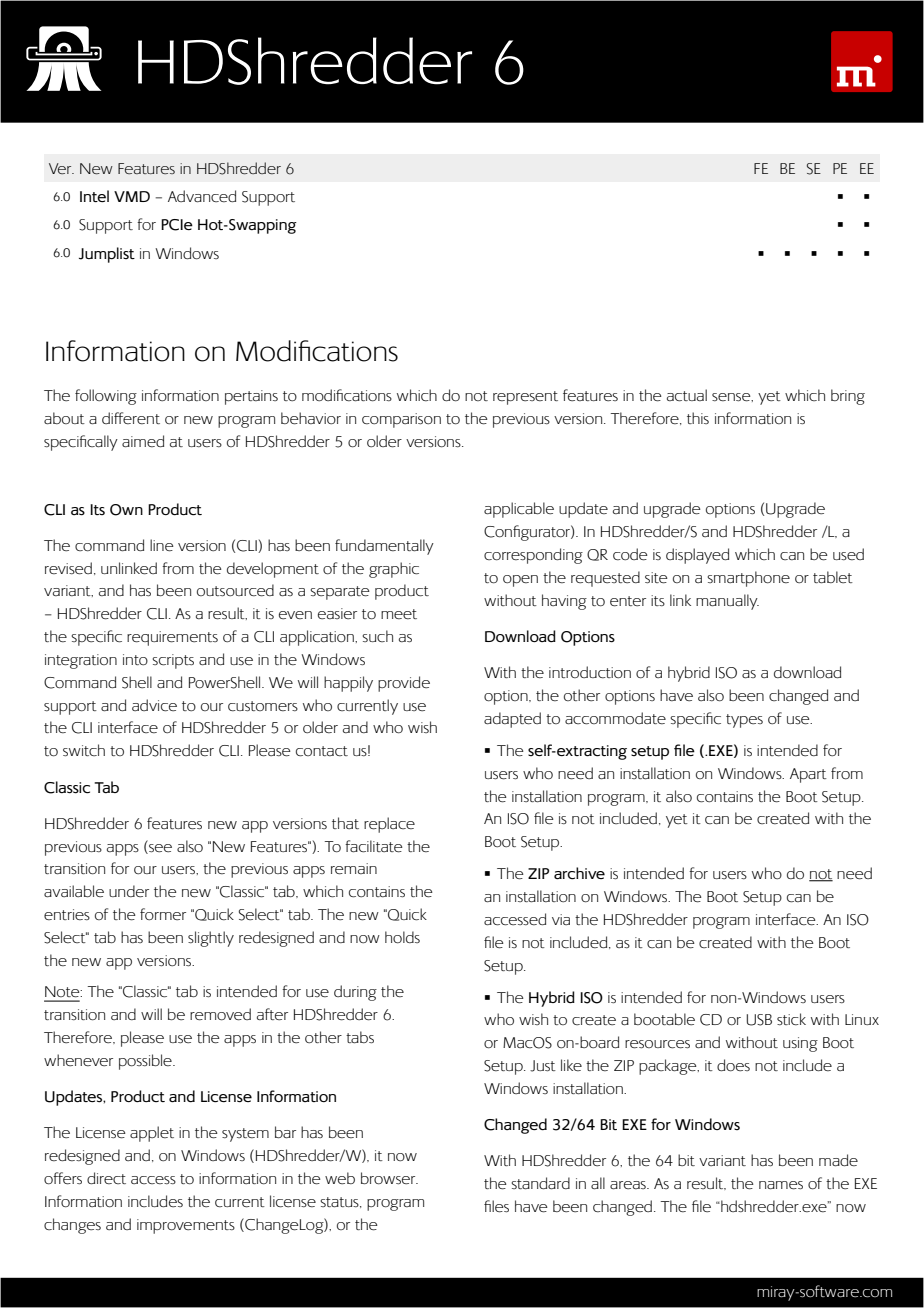 Image resolution: width=924 pixels, height=1308 pixels. I want to click on represent, so click(525, 398).
